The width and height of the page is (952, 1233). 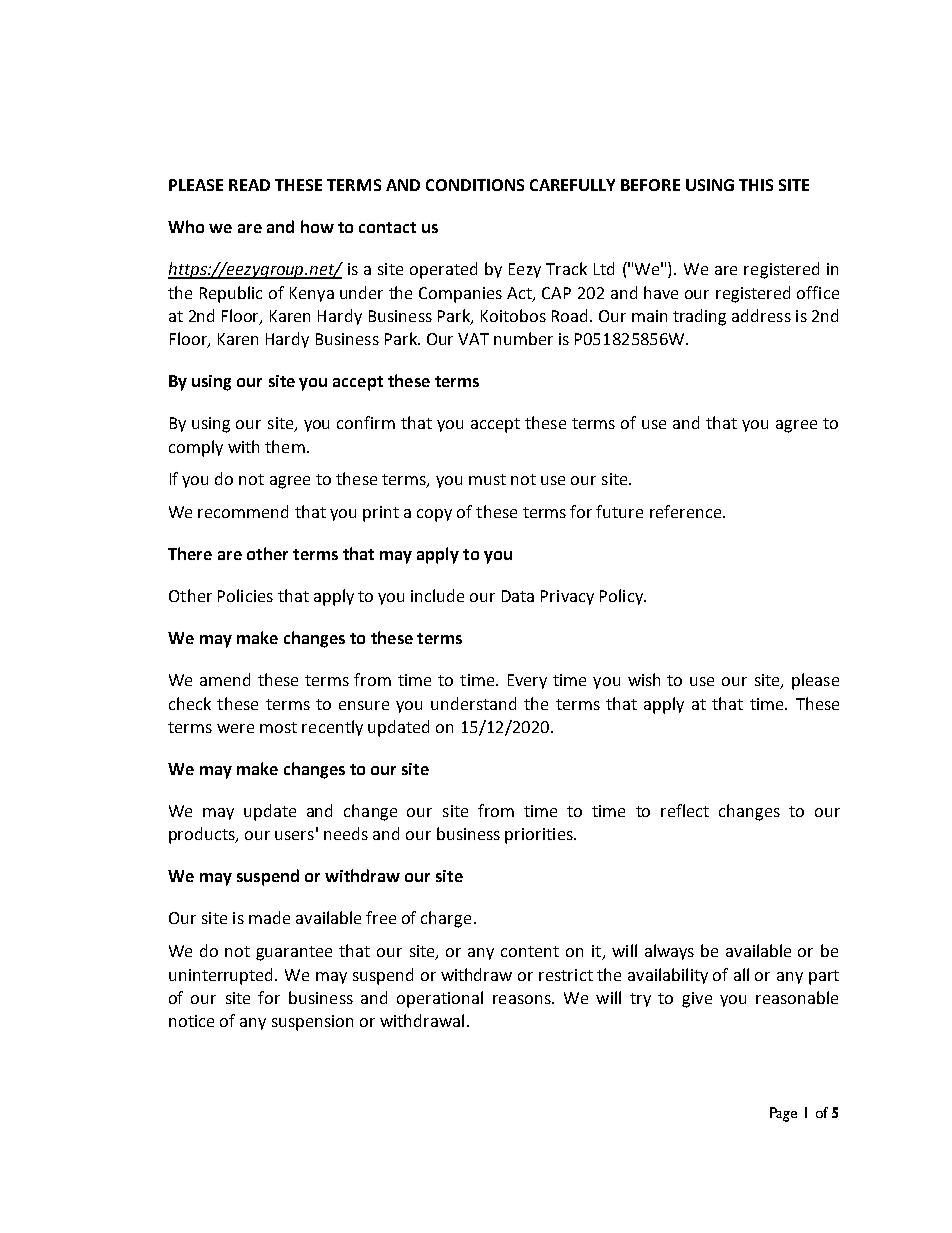 I want to click on CONDITIONS, so click(x=475, y=185).
